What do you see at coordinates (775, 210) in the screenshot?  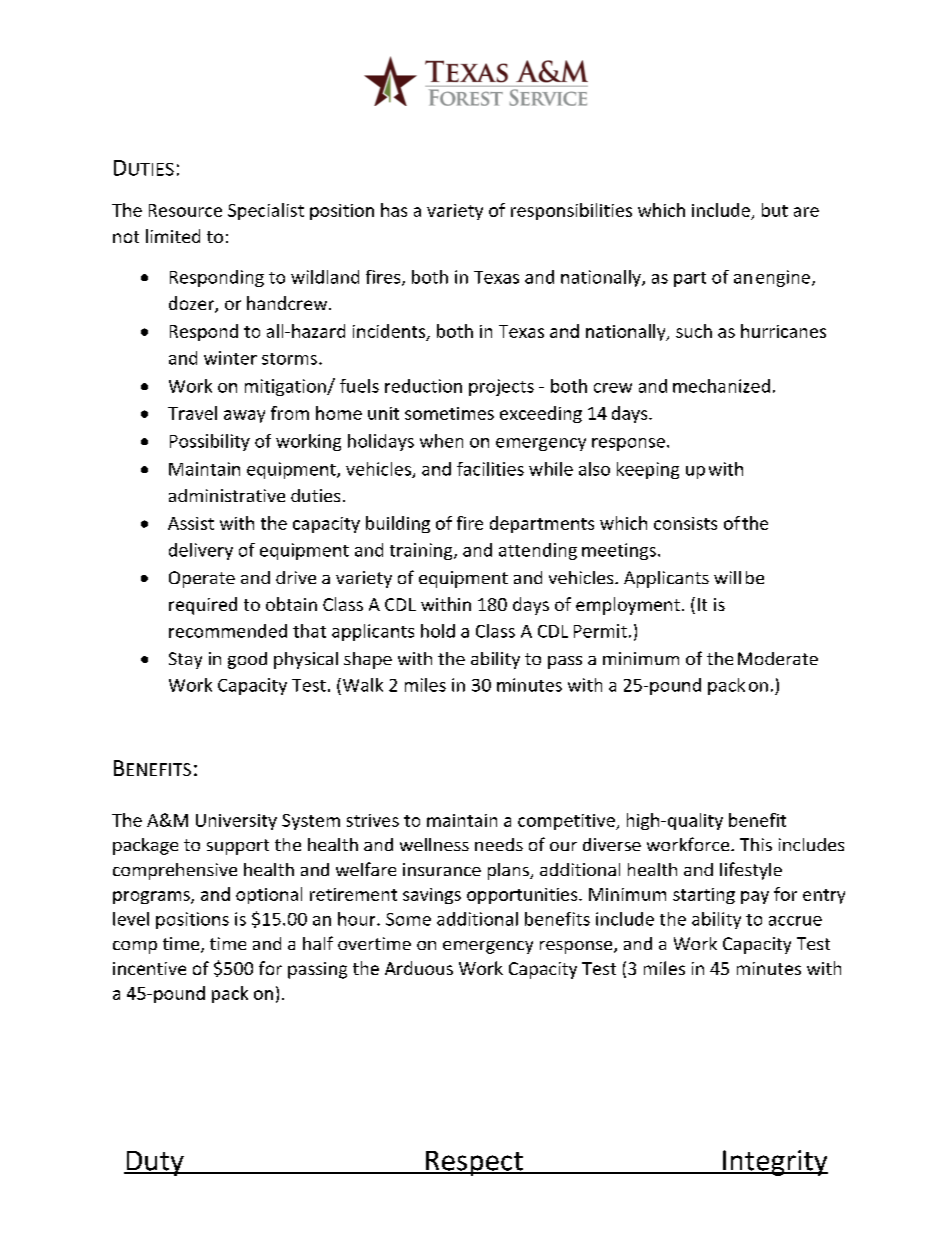 I see `but` at bounding box center [775, 210].
